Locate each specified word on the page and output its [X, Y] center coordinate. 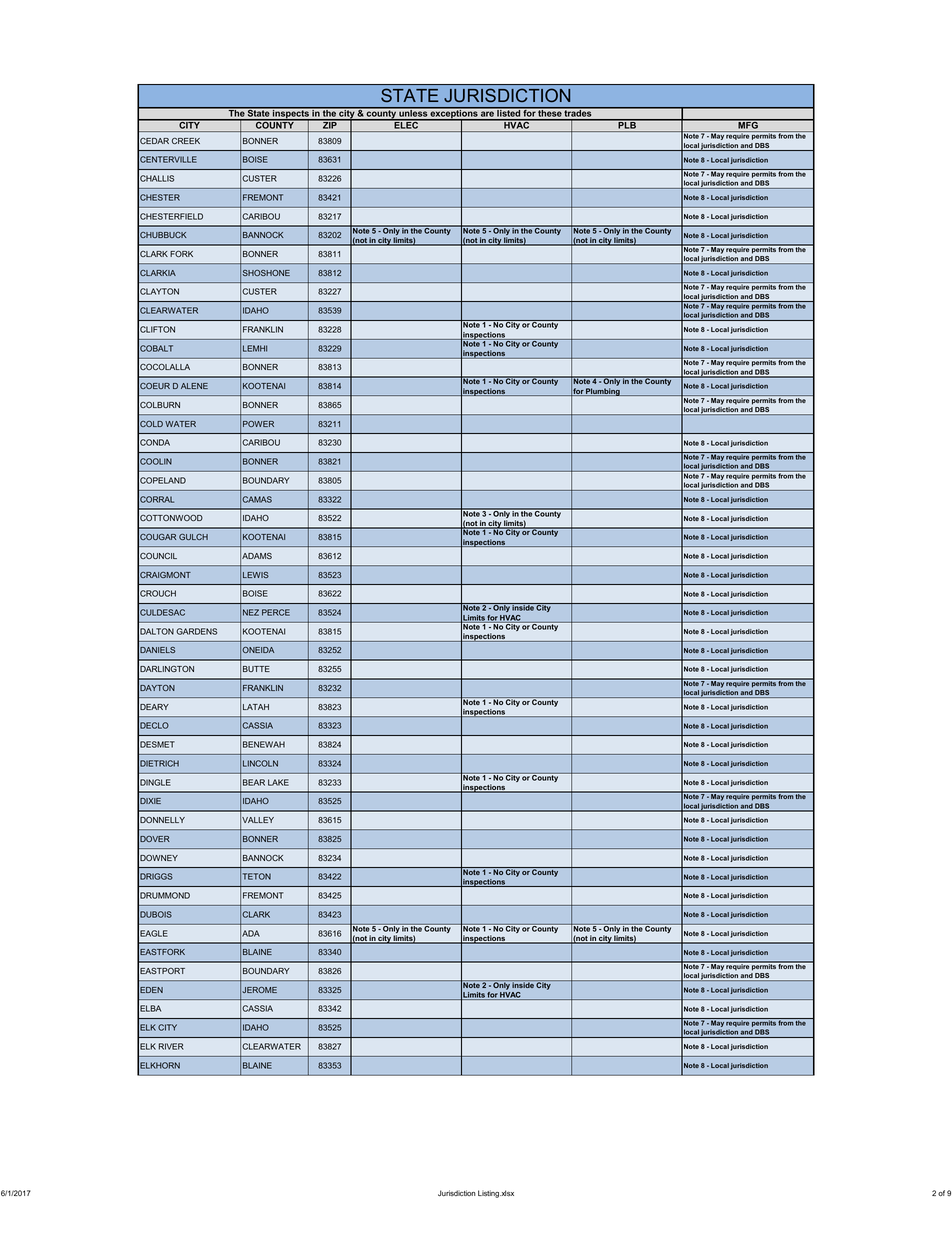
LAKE [278, 782]
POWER [258, 424]
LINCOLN [260, 763]
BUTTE [256, 669]
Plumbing [603, 392]
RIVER [171, 1046]
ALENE [194, 386]
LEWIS [256, 575]
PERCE [276, 612]
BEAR [254, 782]
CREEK [186, 141]
